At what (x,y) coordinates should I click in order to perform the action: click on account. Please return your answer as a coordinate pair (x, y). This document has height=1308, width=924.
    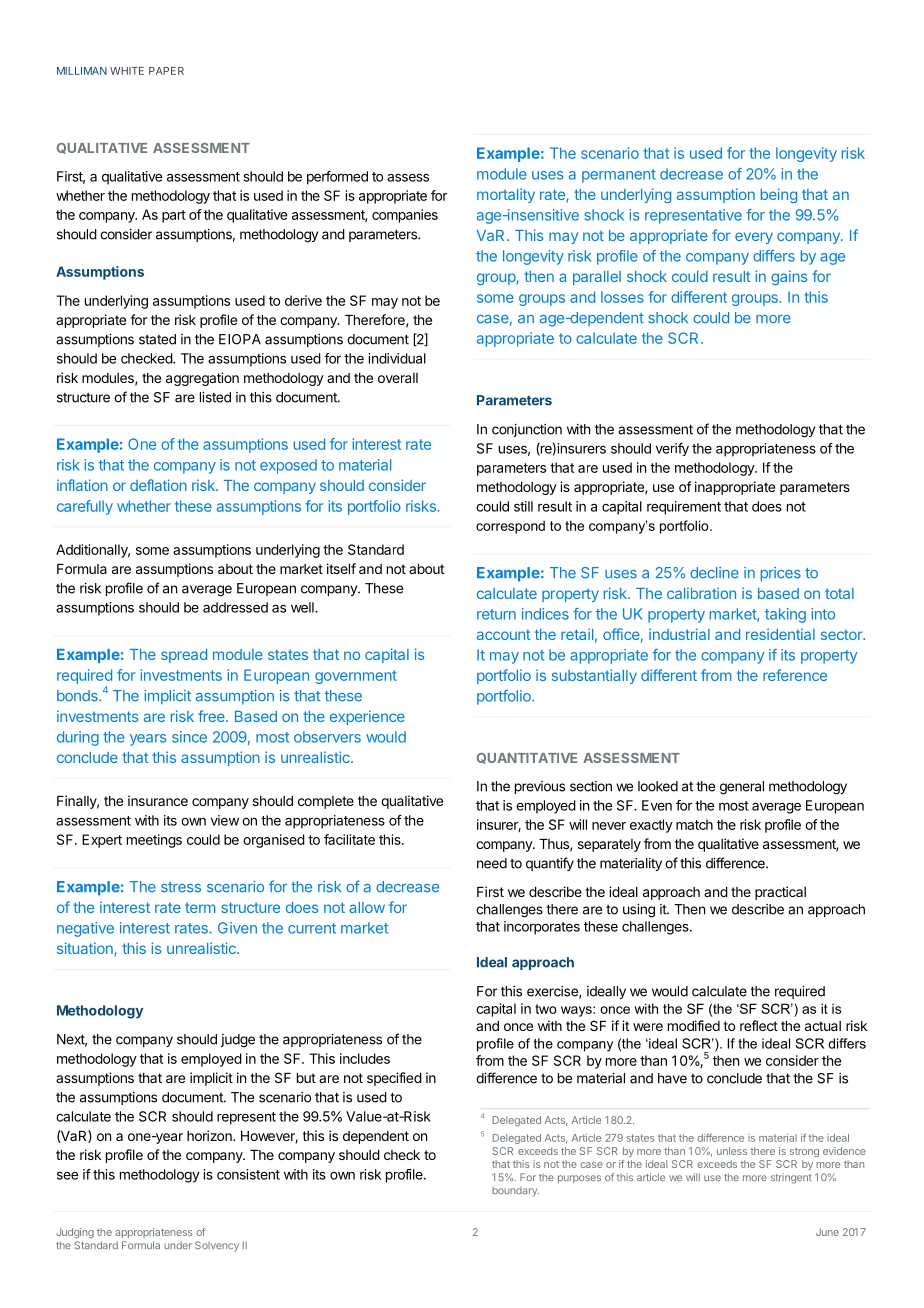
    Looking at the image, I should click on (504, 634).
